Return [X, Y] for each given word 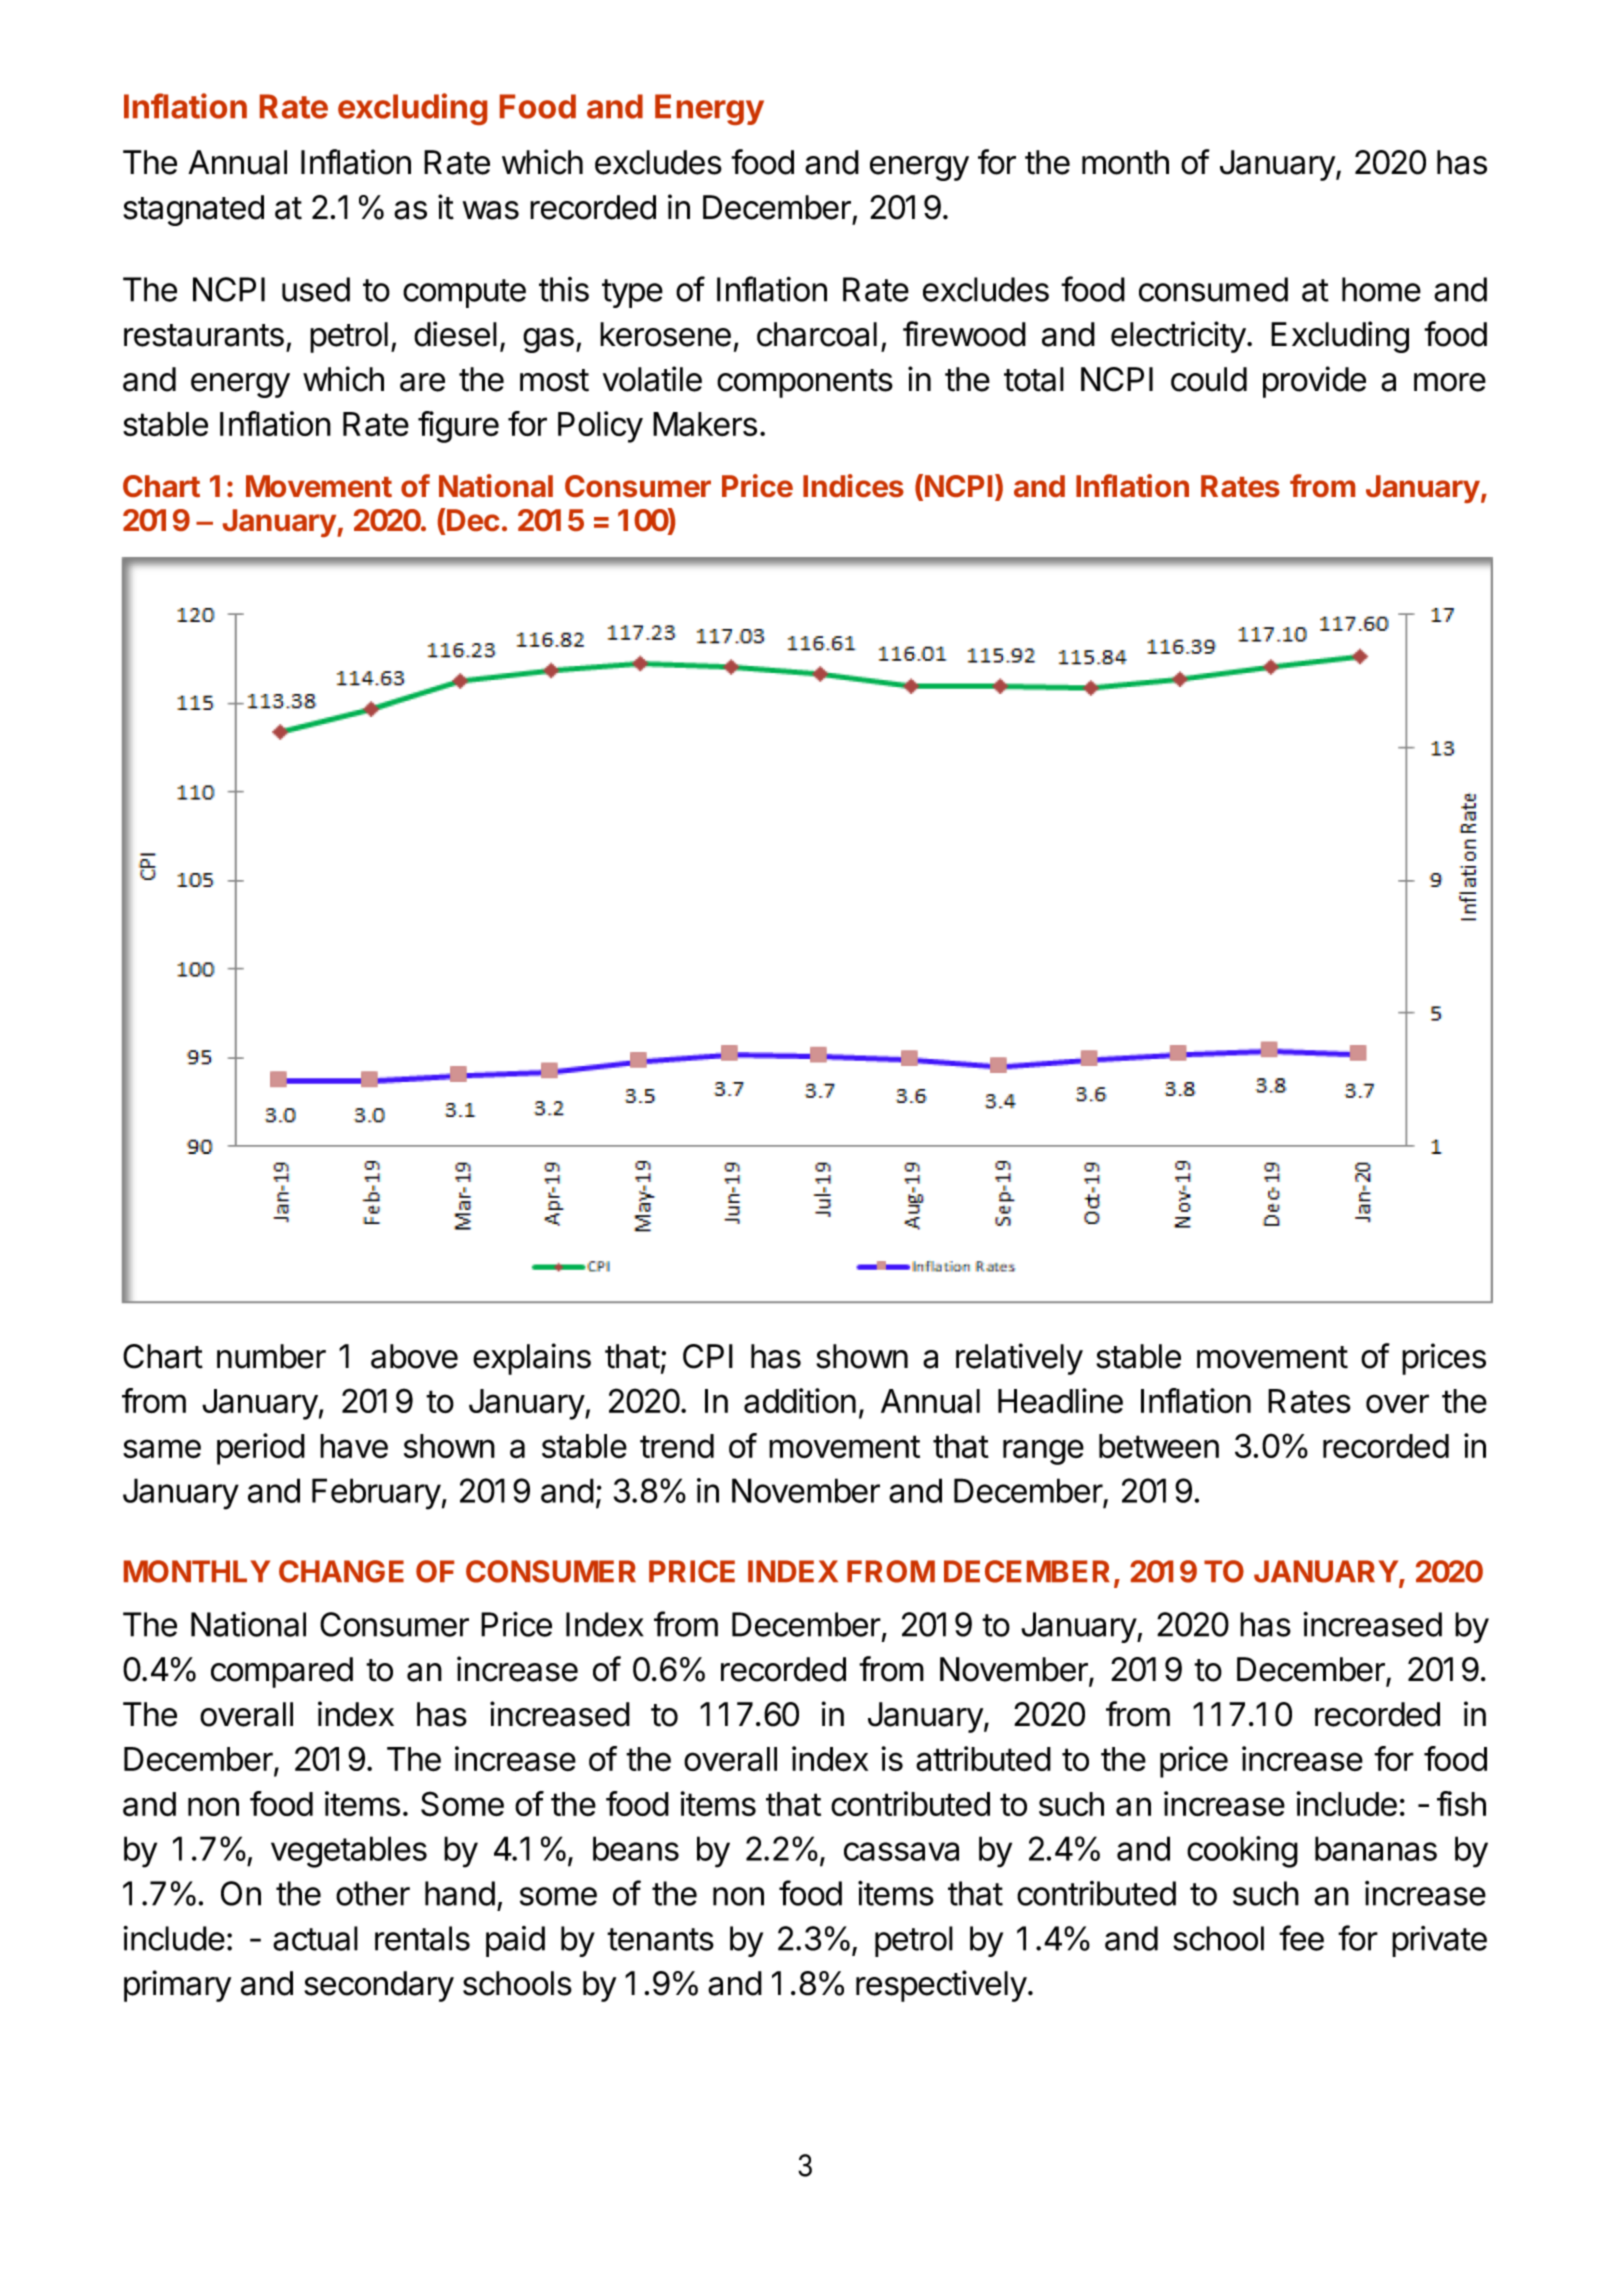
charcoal [817, 334]
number [271, 1356]
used [316, 289]
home [1381, 289]
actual [315, 1938]
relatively [1019, 1359]
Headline [1060, 1401]
